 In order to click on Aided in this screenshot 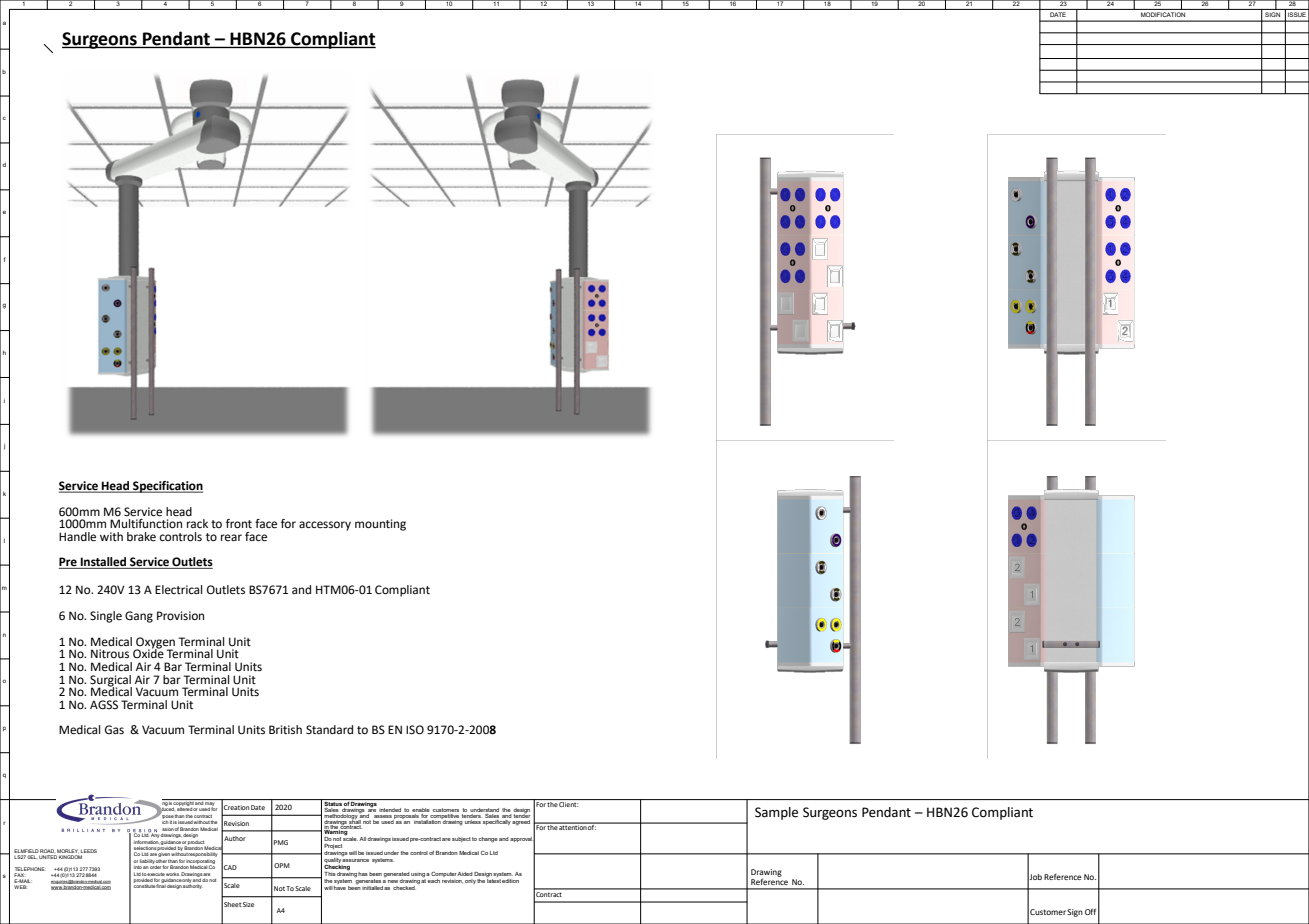, I will do `click(465, 874)`.
